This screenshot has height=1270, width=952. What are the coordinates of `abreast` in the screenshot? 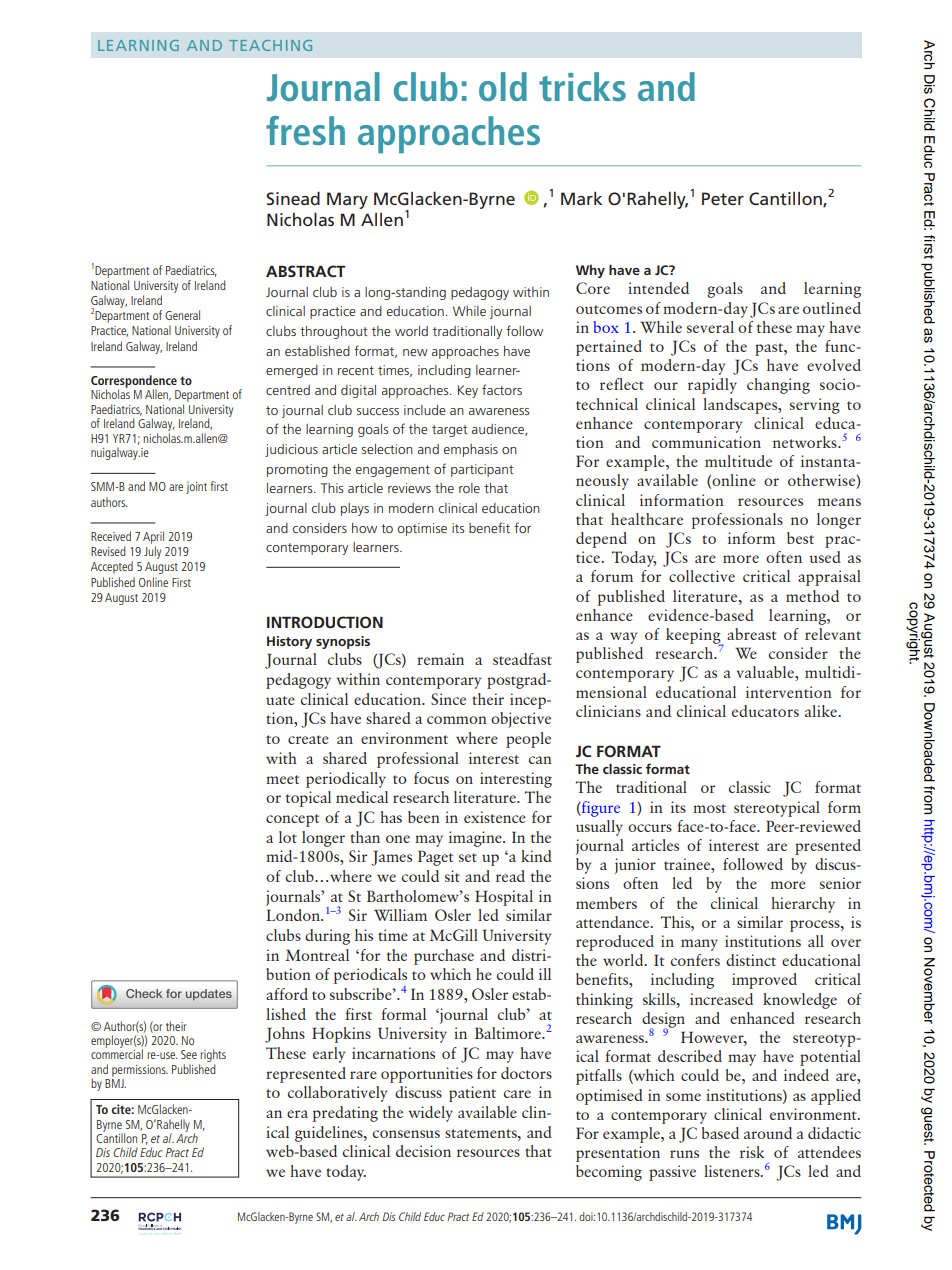 It's located at (751, 634).
